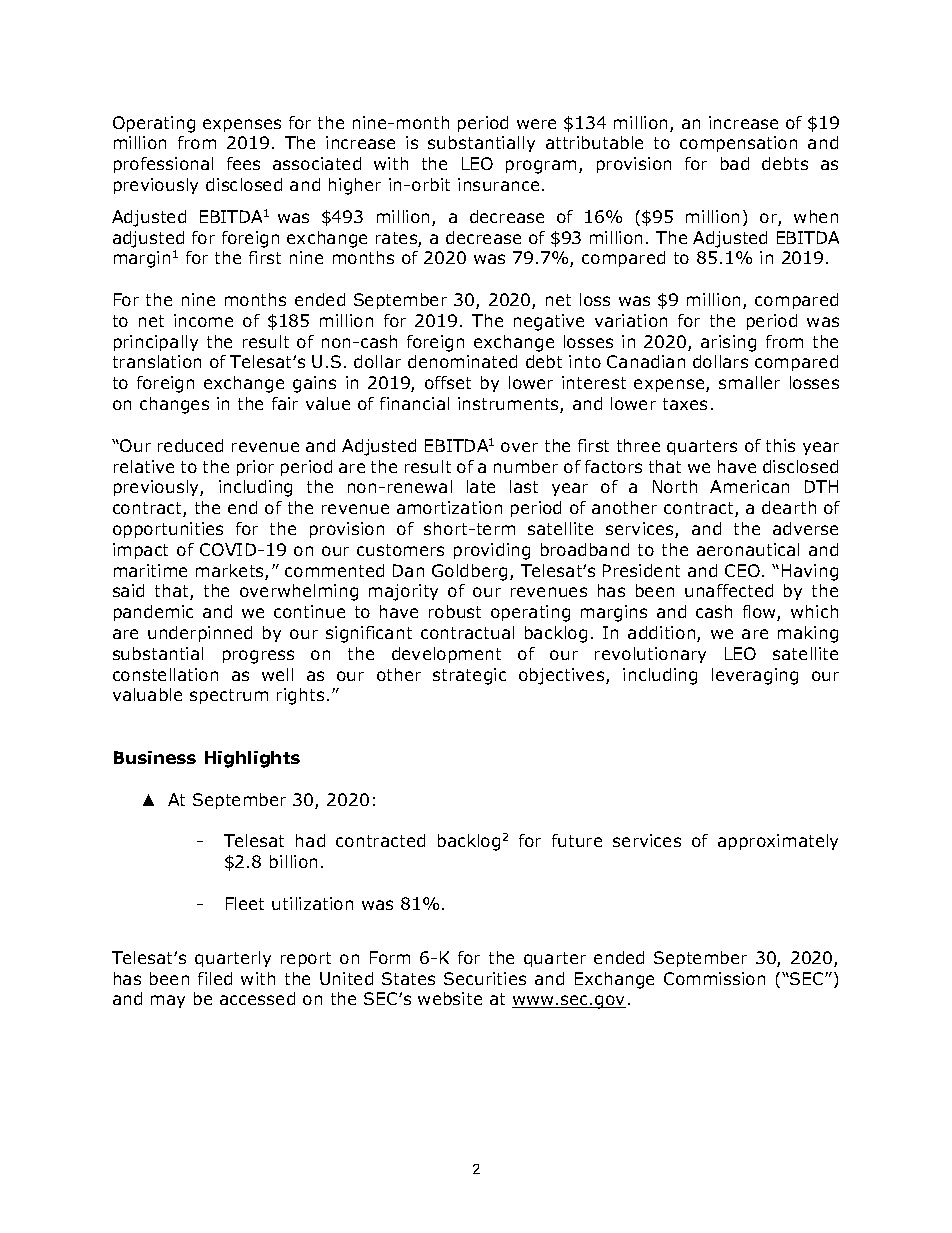 The image size is (952, 1233). What do you see at coordinates (485, 978) in the page?
I see `Securities` at bounding box center [485, 978].
